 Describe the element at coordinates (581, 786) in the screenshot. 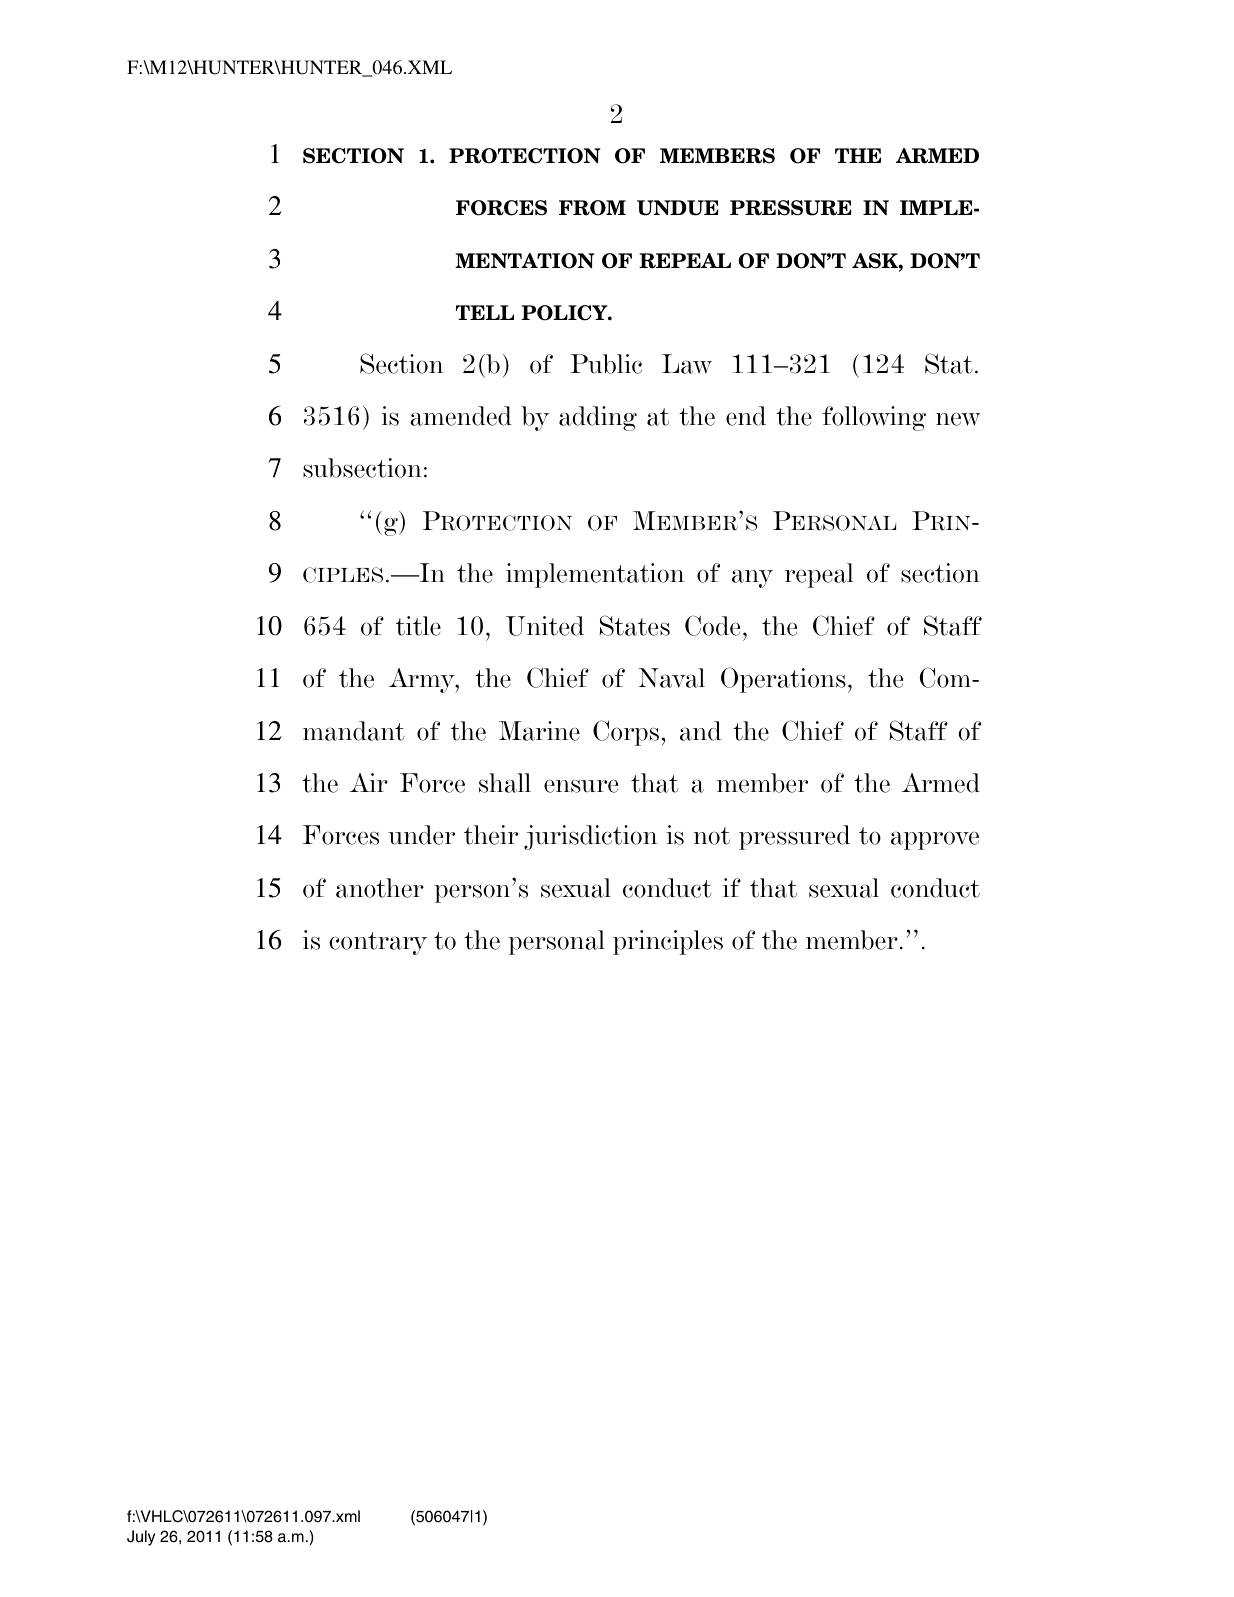

I see `ensure` at that location.
